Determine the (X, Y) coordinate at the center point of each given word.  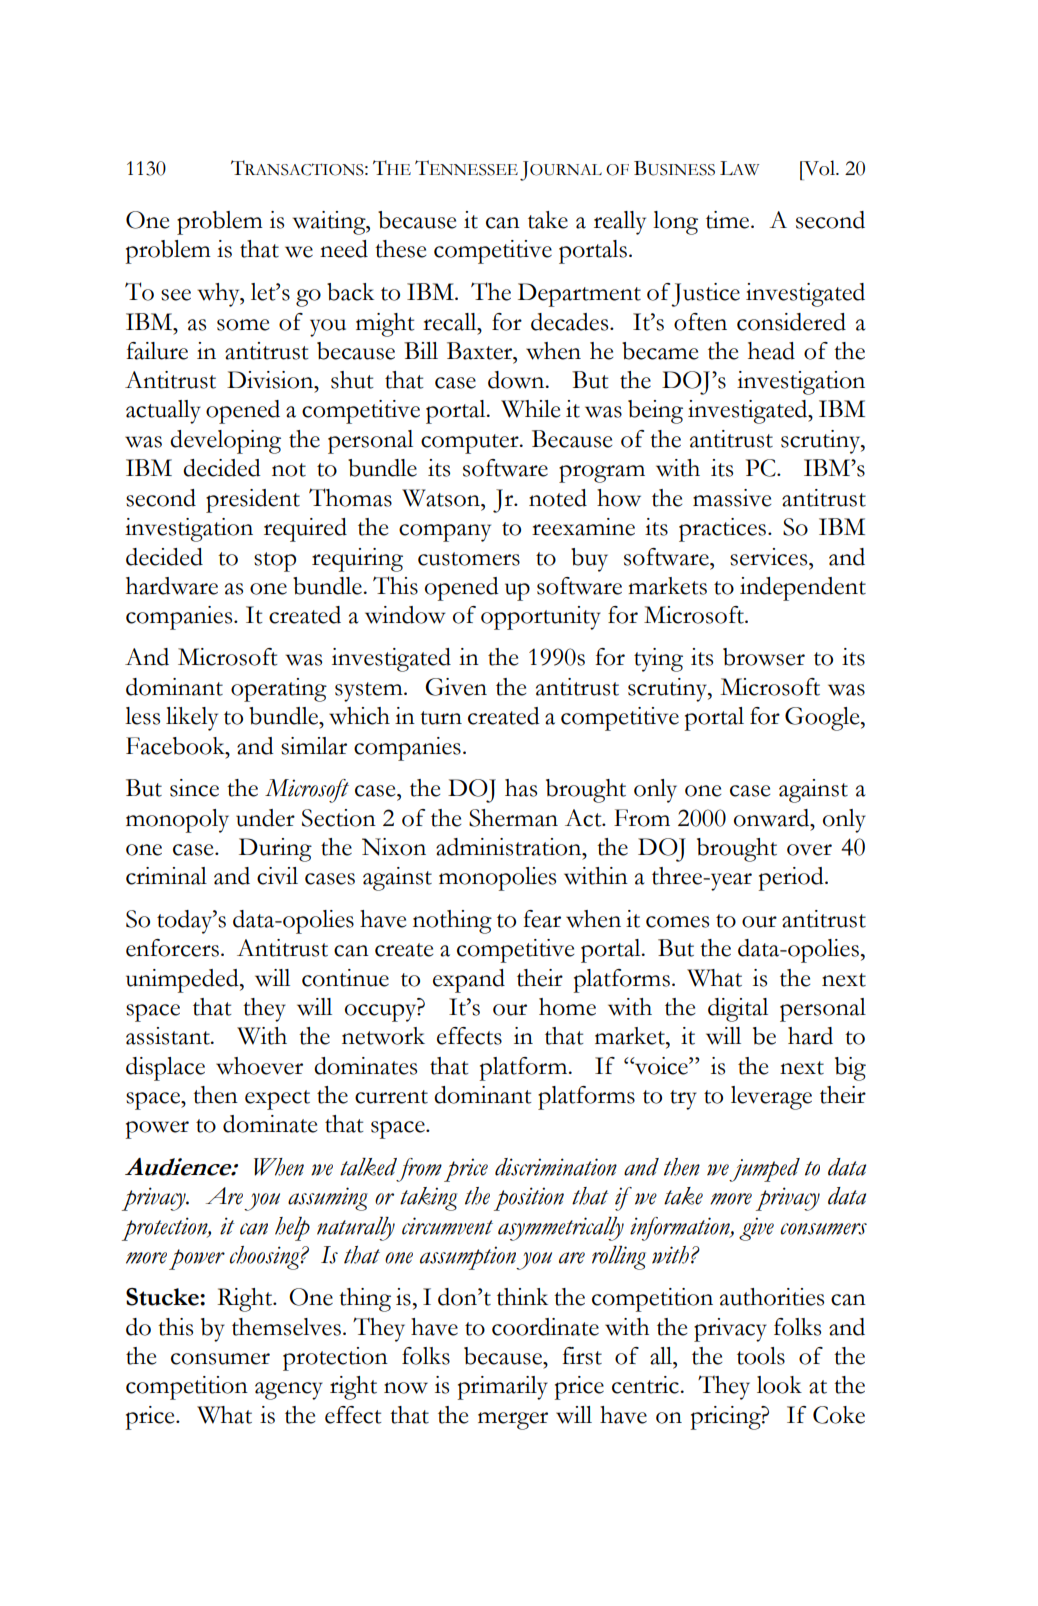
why (220, 295)
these (400, 249)
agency (289, 1391)
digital (738, 1010)
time (729, 220)
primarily (503, 1388)
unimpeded (183, 981)
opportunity (541, 618)
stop (275, 562)
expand (469, 981)
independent (803, 589)
